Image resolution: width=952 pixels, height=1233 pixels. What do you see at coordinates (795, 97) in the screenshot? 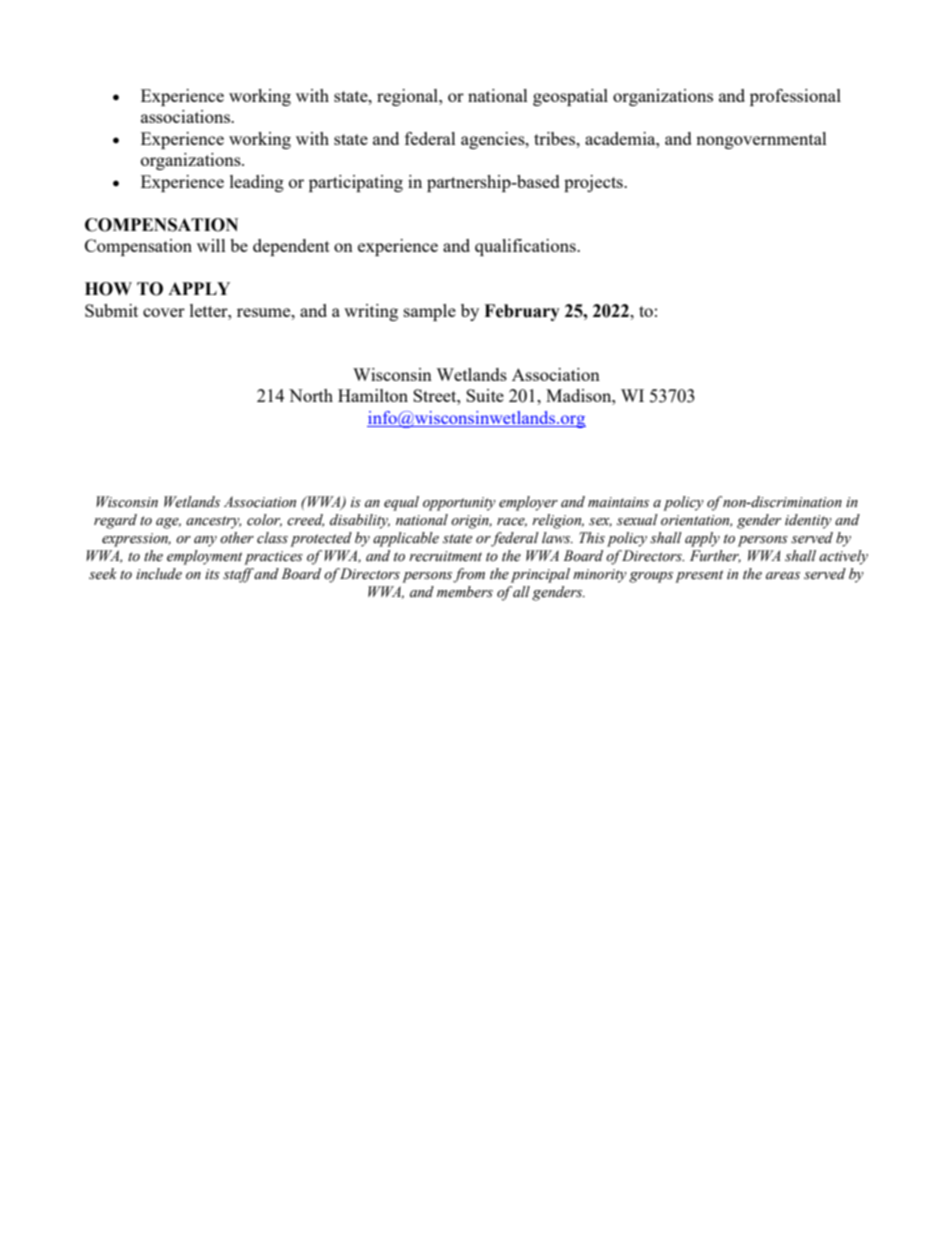
I see `professional` at bounding box center [795, 97].
